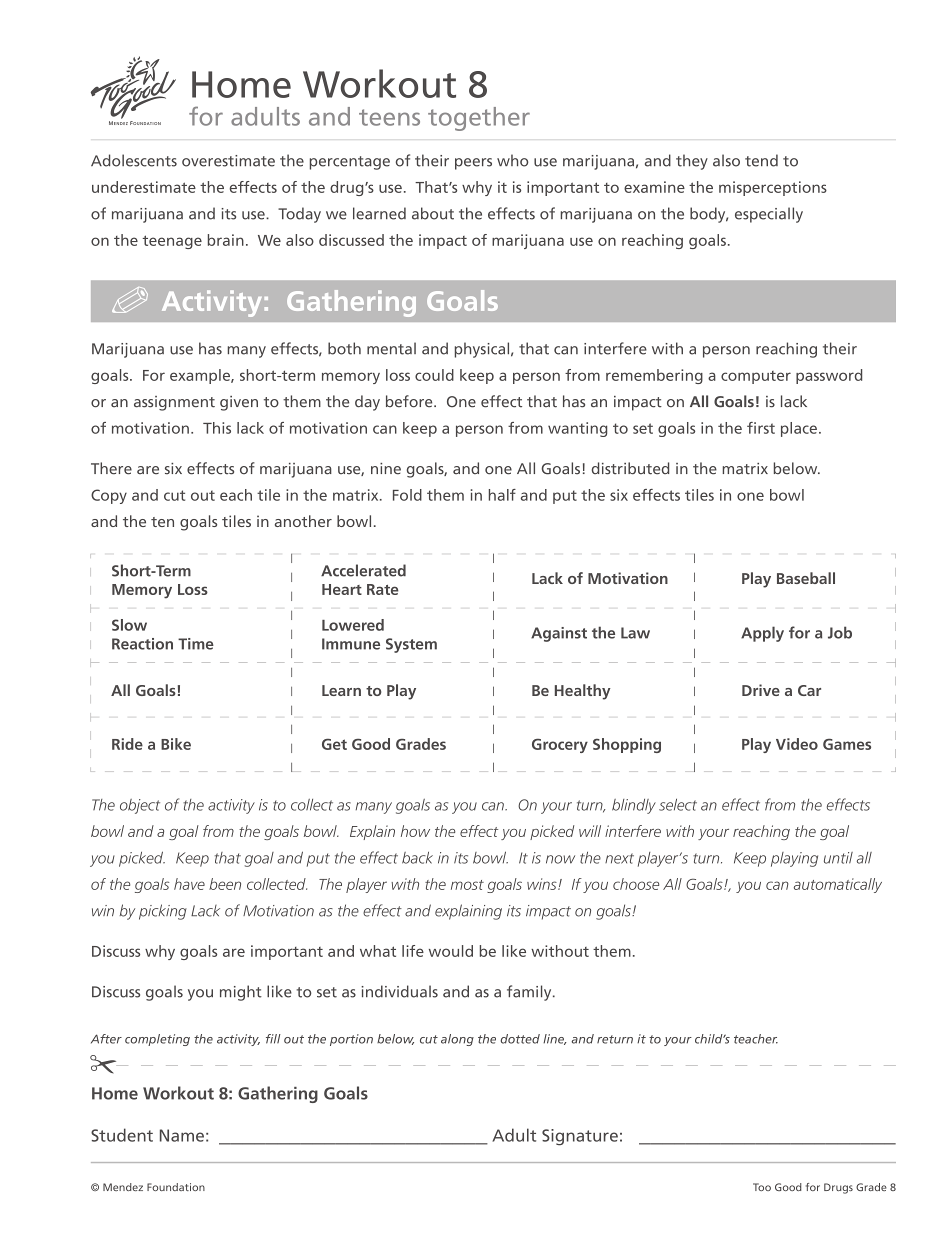  What do you see at coordinates (411, 645) in the page?
I see `System` at bounding box center [411, 645].
